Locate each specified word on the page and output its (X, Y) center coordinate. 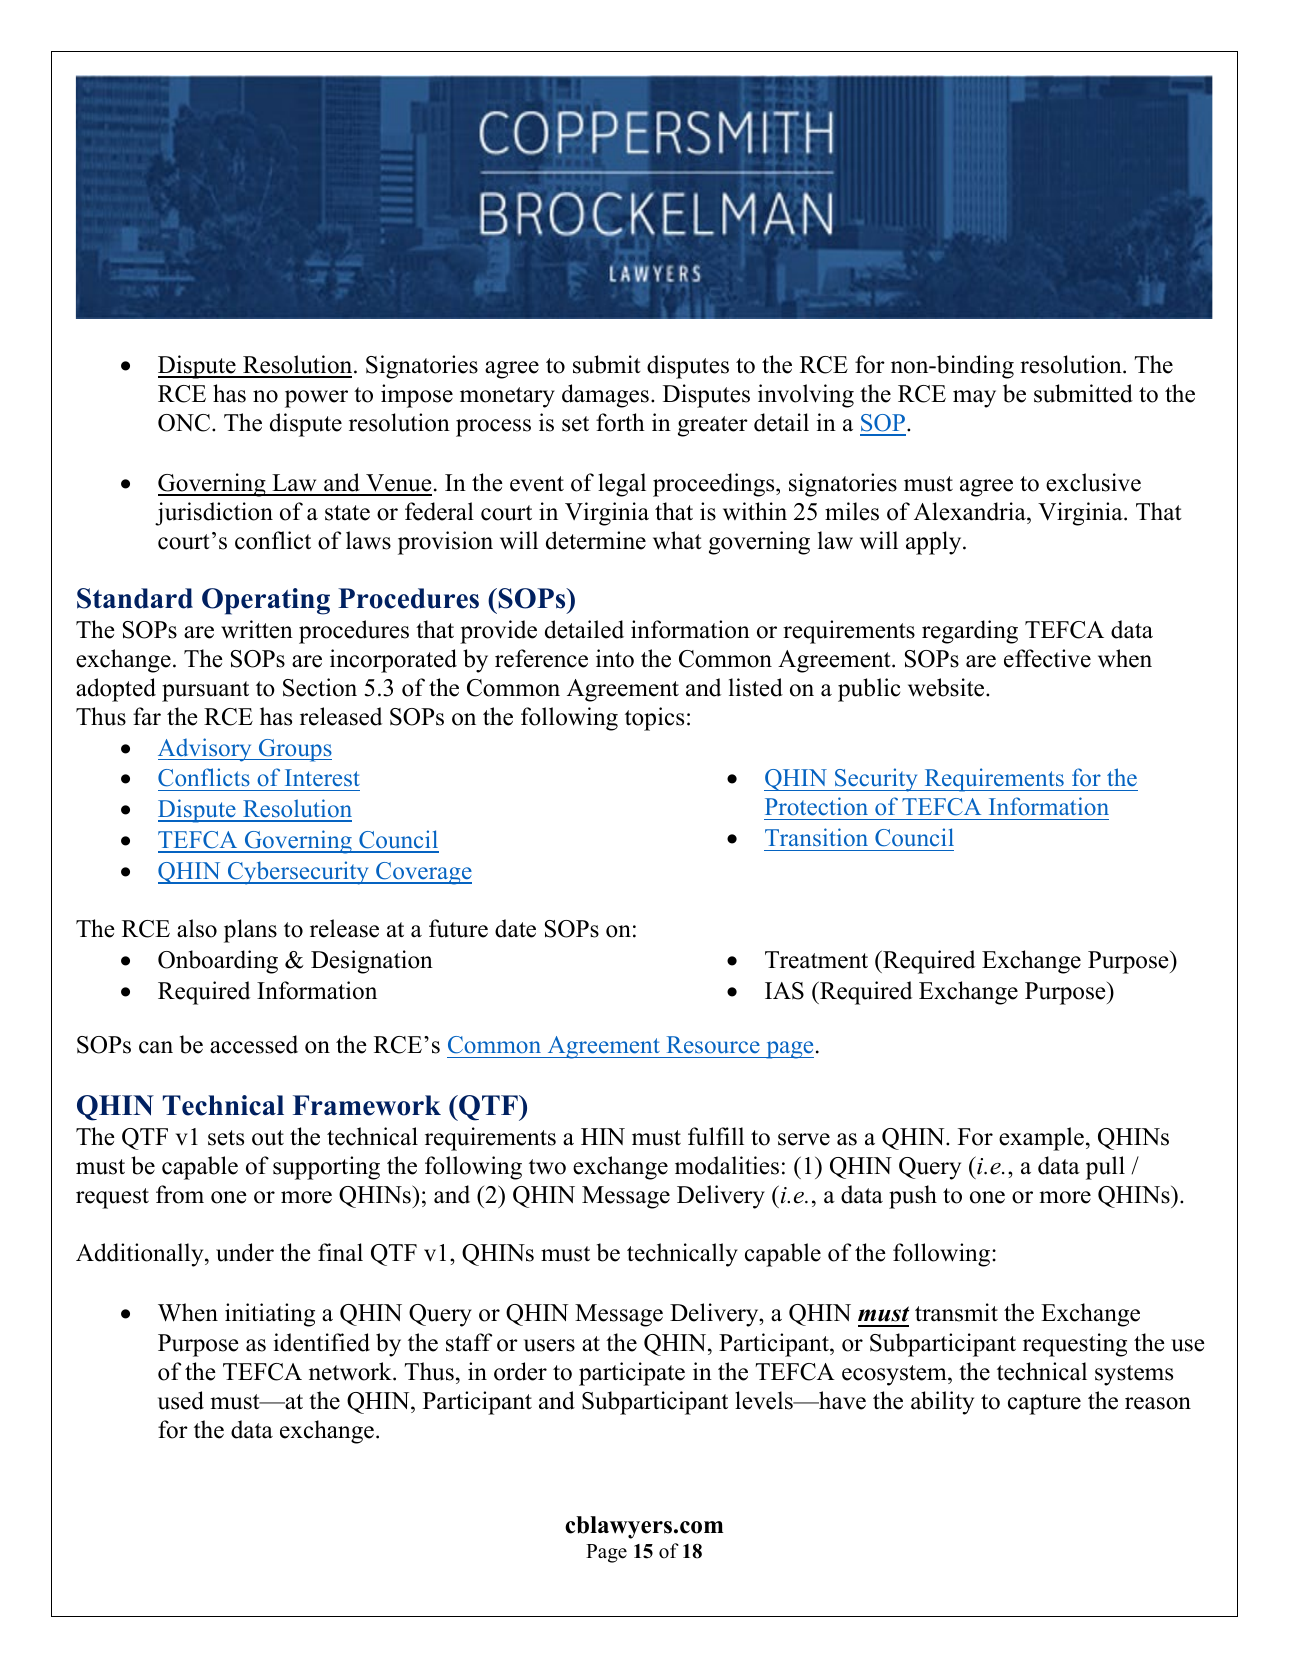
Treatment (816, 960)
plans (250, 931)
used (181, 1400)
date (515, 928)
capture (1044, 1404)
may (974, 399)
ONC (185, 423)
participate (632, 1374)
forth (620, 422)
